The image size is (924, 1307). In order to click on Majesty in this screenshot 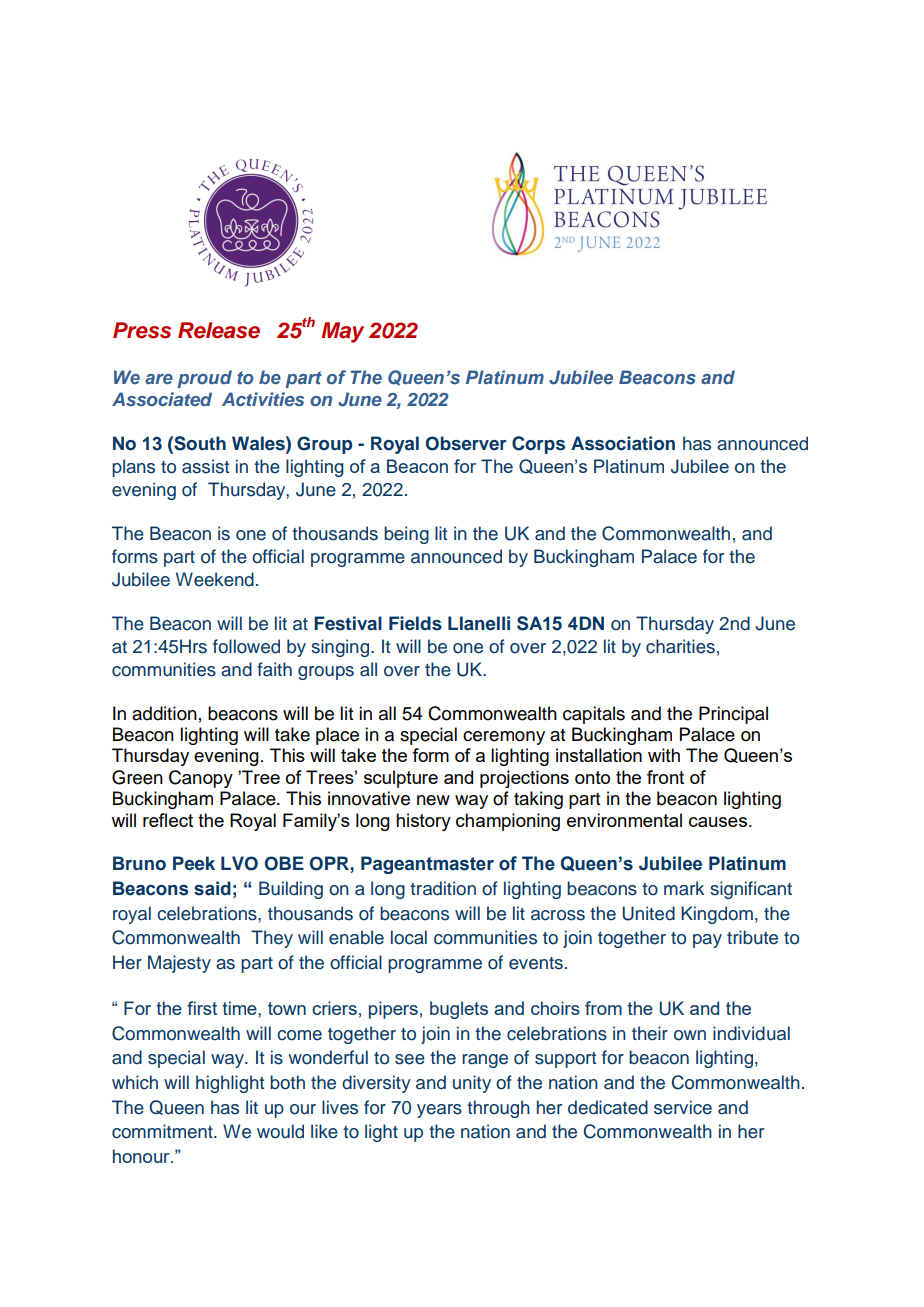, I will do `click(179, 964)`.
